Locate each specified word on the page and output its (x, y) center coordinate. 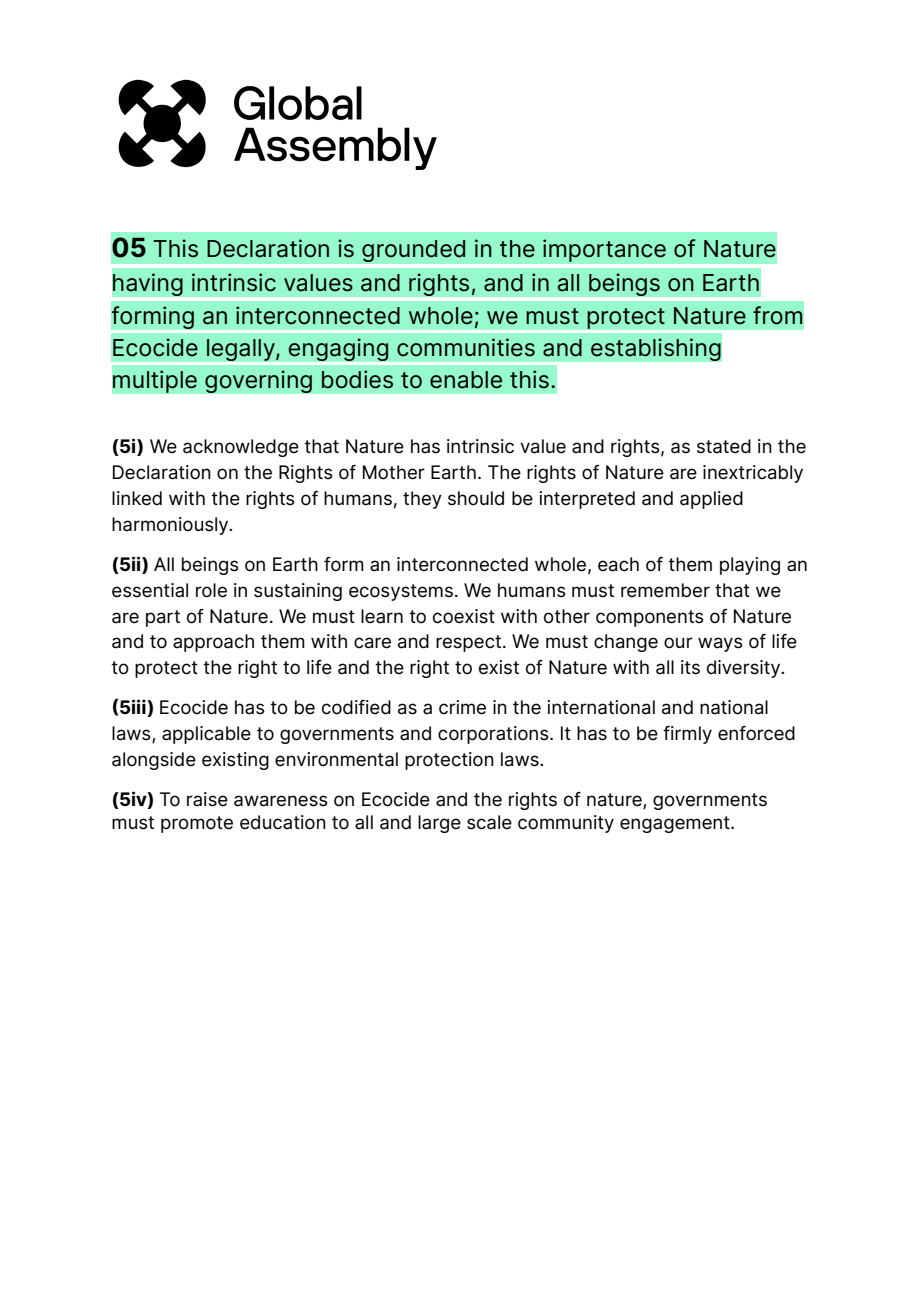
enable (466, 380)
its (690, 667)
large (439, 824)
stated (724, 446)
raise (207, 799)
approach (213, 643)
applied (711, 500)
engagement (676, 824)
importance (604, 250)
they (422, 500)
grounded (414, 251)
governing (258, 381)
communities (466, 347)
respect (470, 643)
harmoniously (171, 526)
